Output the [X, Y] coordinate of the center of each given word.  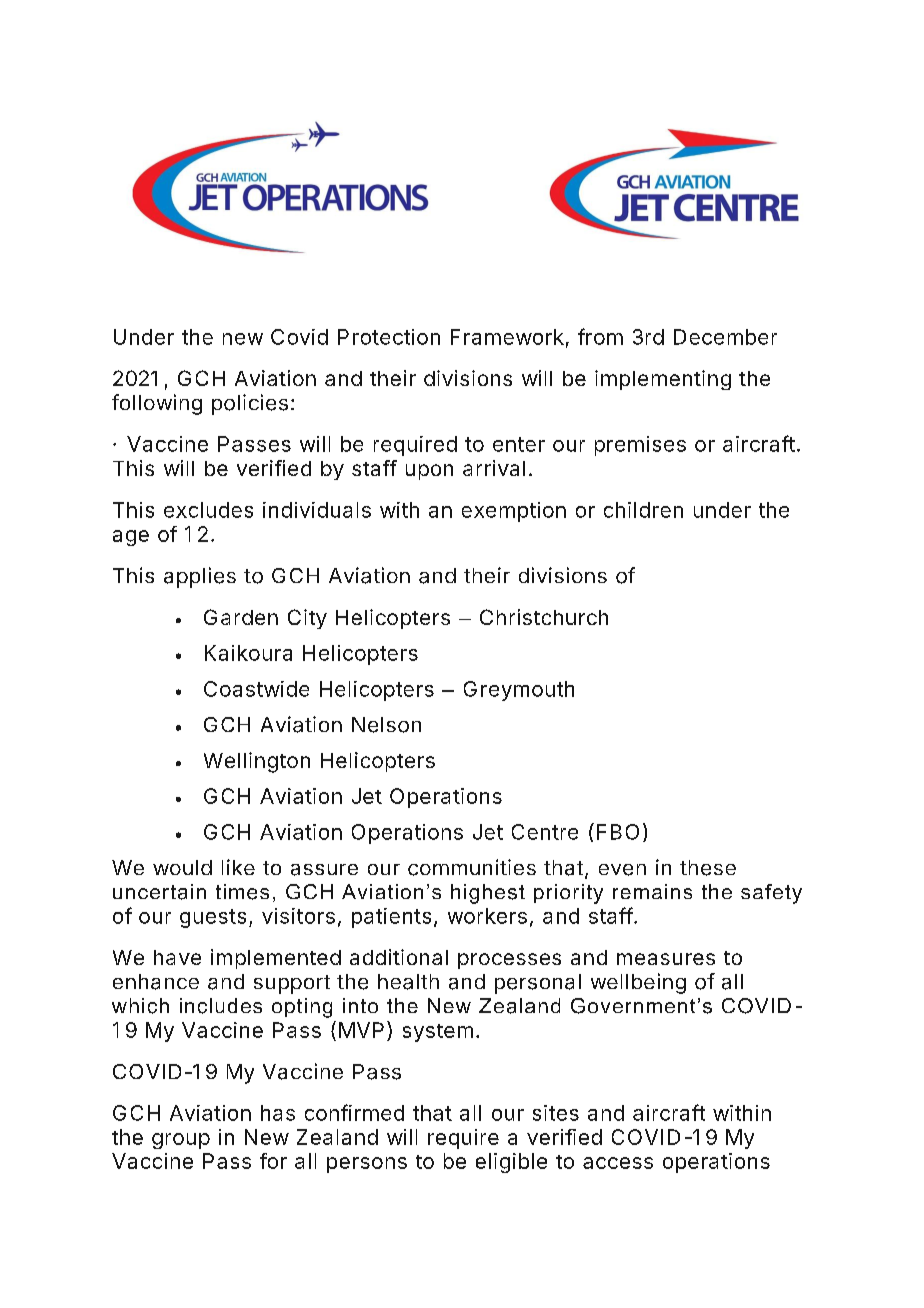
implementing [663, 380]
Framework [507, 337]
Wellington [257, 762]
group [181, 1141]
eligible [511, 1163]
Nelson [386, 725]
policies [250, 404]
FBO [618, 832]
